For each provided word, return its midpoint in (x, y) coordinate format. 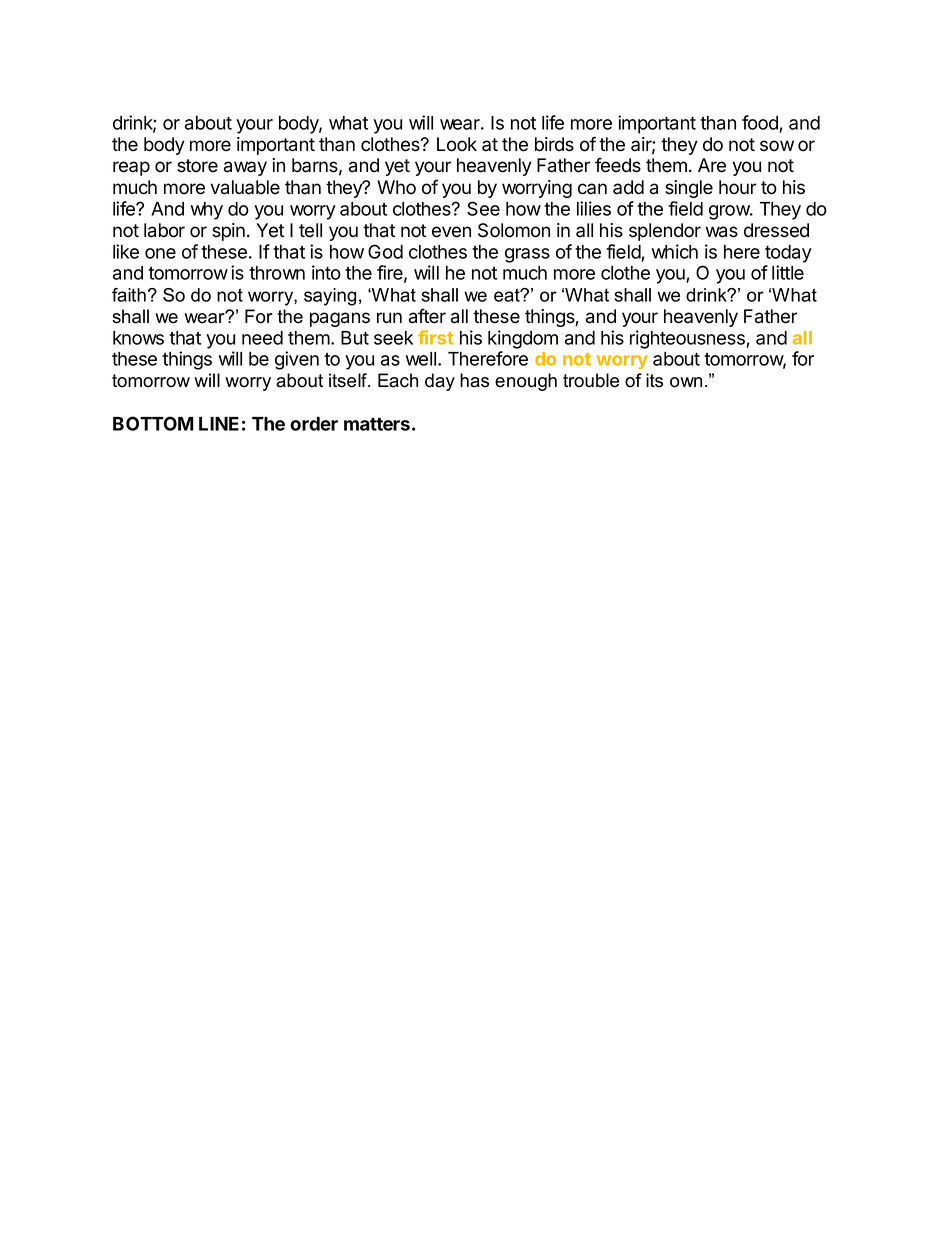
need (262, 338)
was (722, 232)
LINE (219, 424)
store (197, 166)
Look (457, 144)
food (760, 122)
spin (228, 232)
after (427, 316)
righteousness (688, 339)
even (451, 232)
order (314, 424)
